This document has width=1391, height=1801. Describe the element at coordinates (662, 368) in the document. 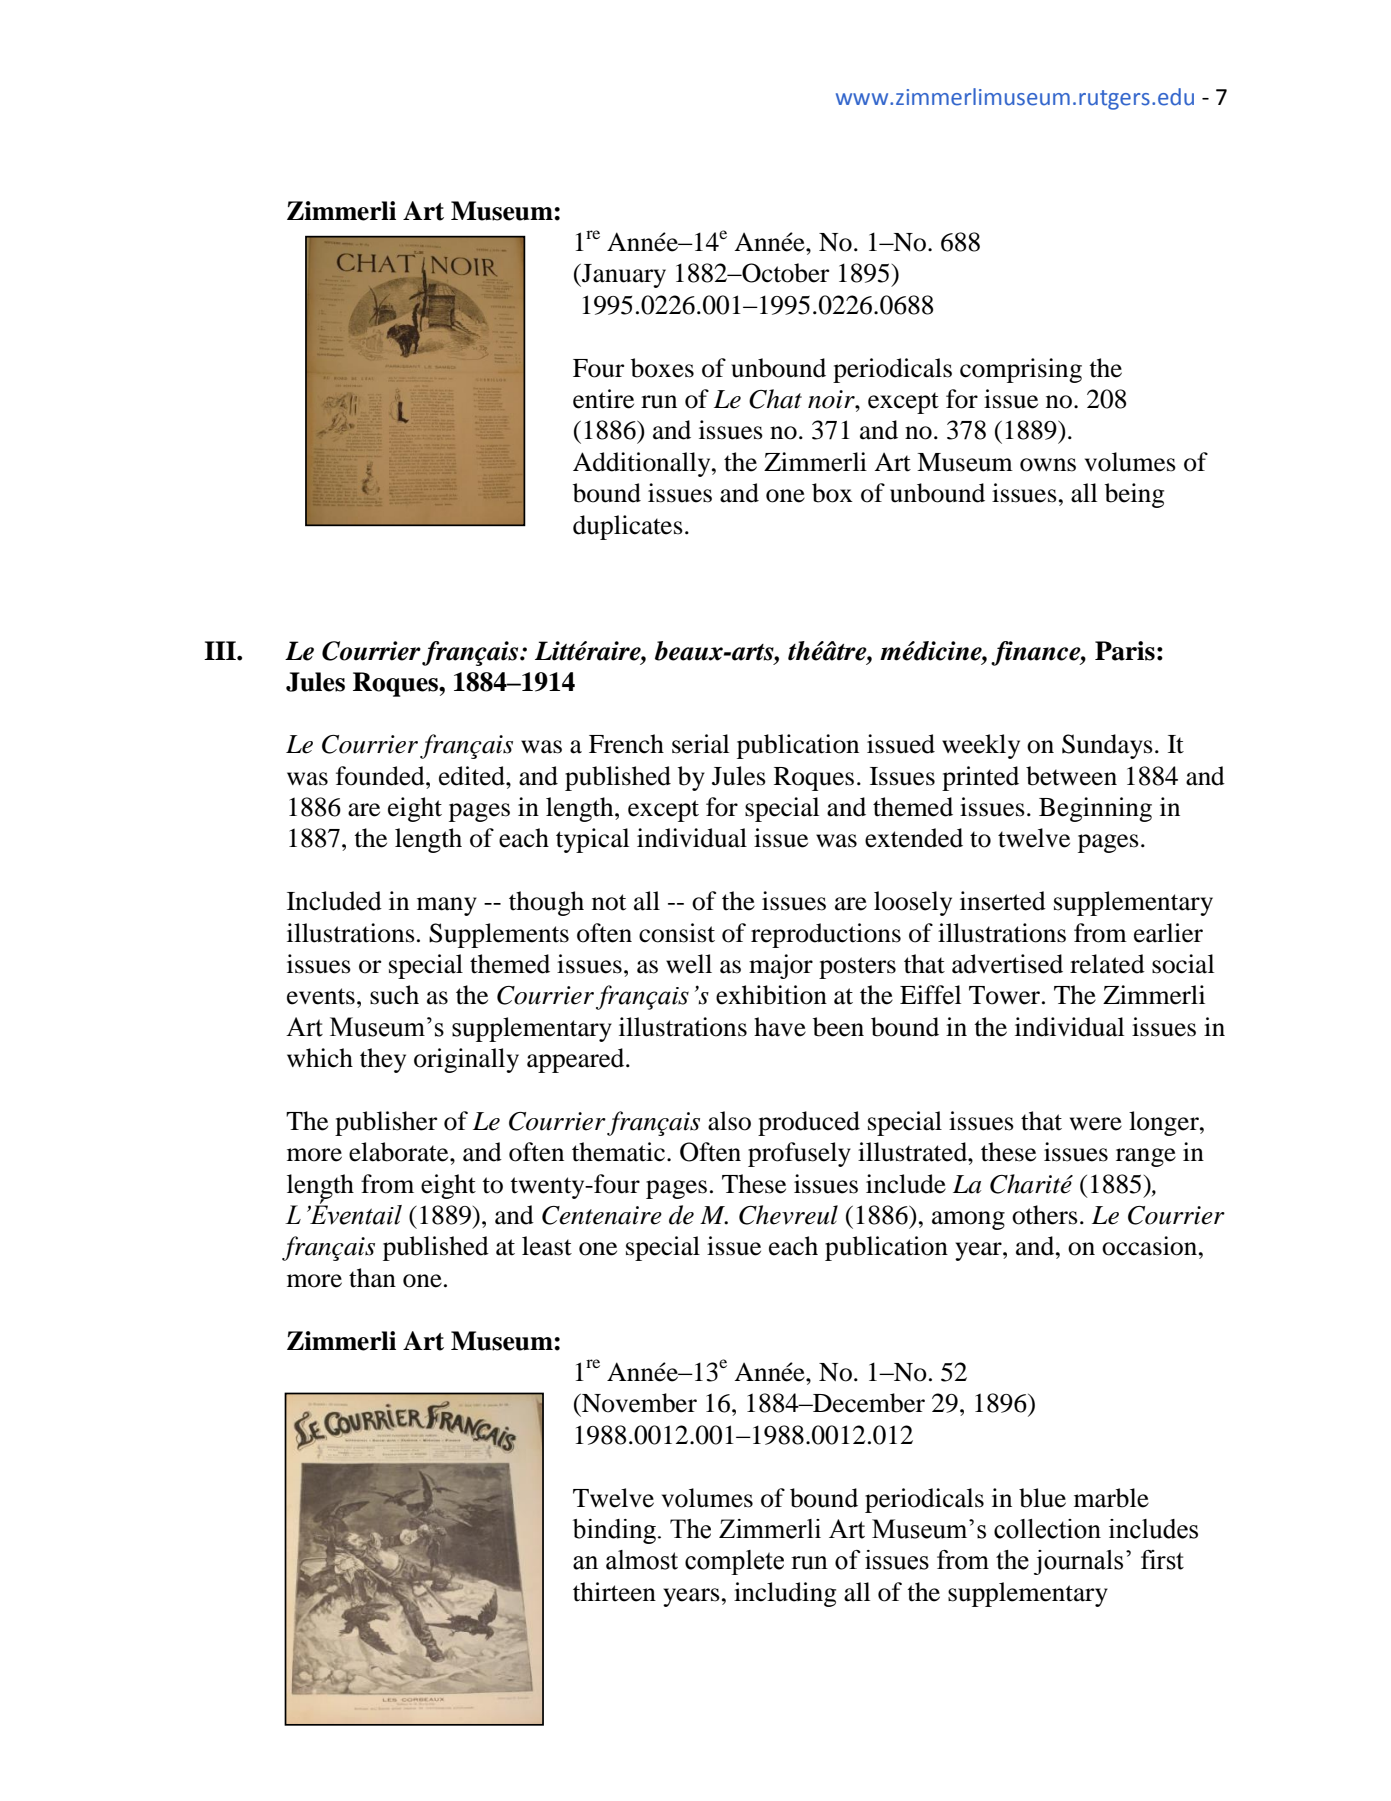

I see `boxes` at that location.
